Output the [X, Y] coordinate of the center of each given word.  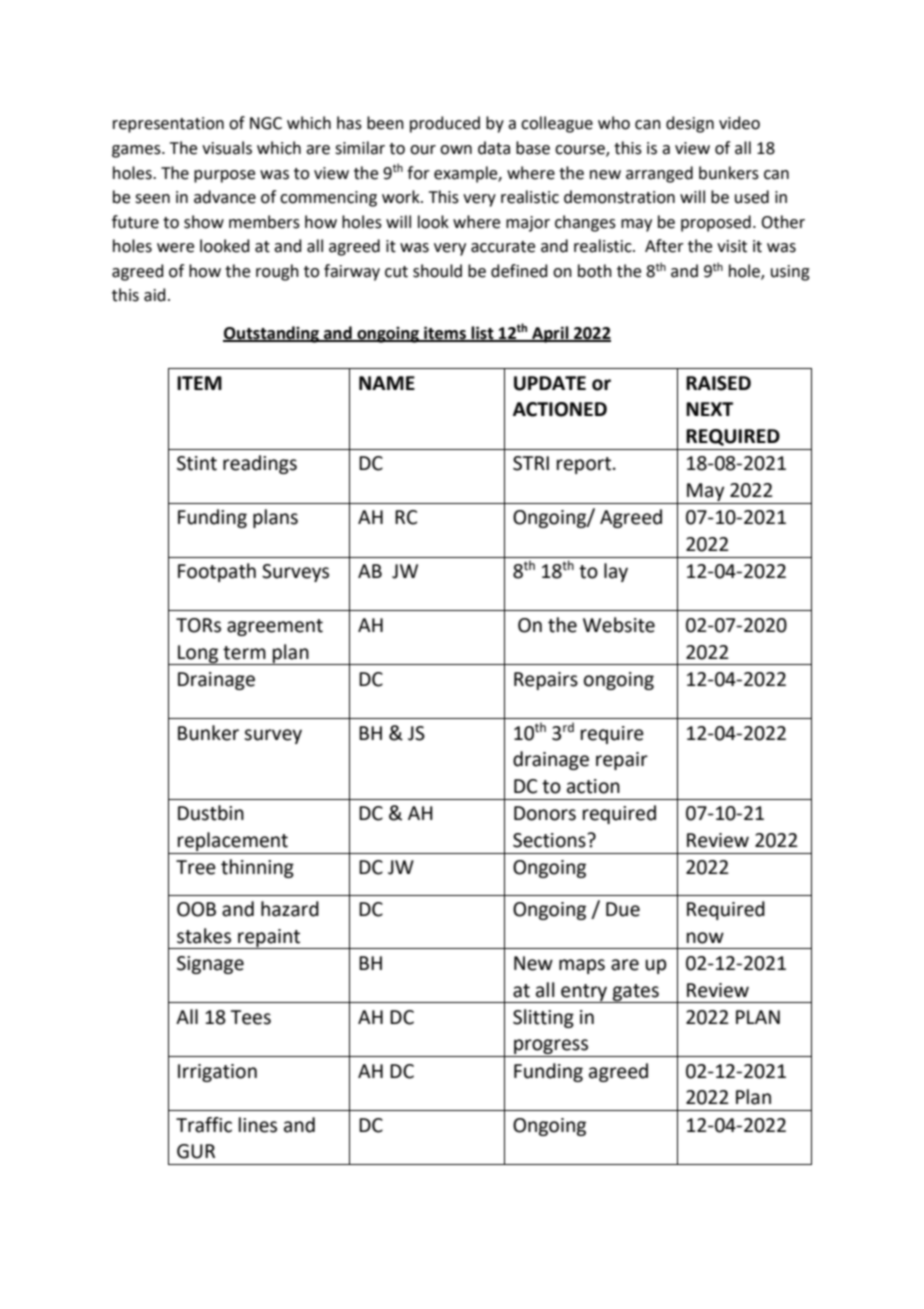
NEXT [709, 409]
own [456, 150]
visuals [227, 148]
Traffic [204, 1125]
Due [623, 909]
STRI [531, 463]
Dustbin [211, 813]
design [690, 124]
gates [635, 993]
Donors [545, 813]
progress [551, 1048]
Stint [197, 463]
